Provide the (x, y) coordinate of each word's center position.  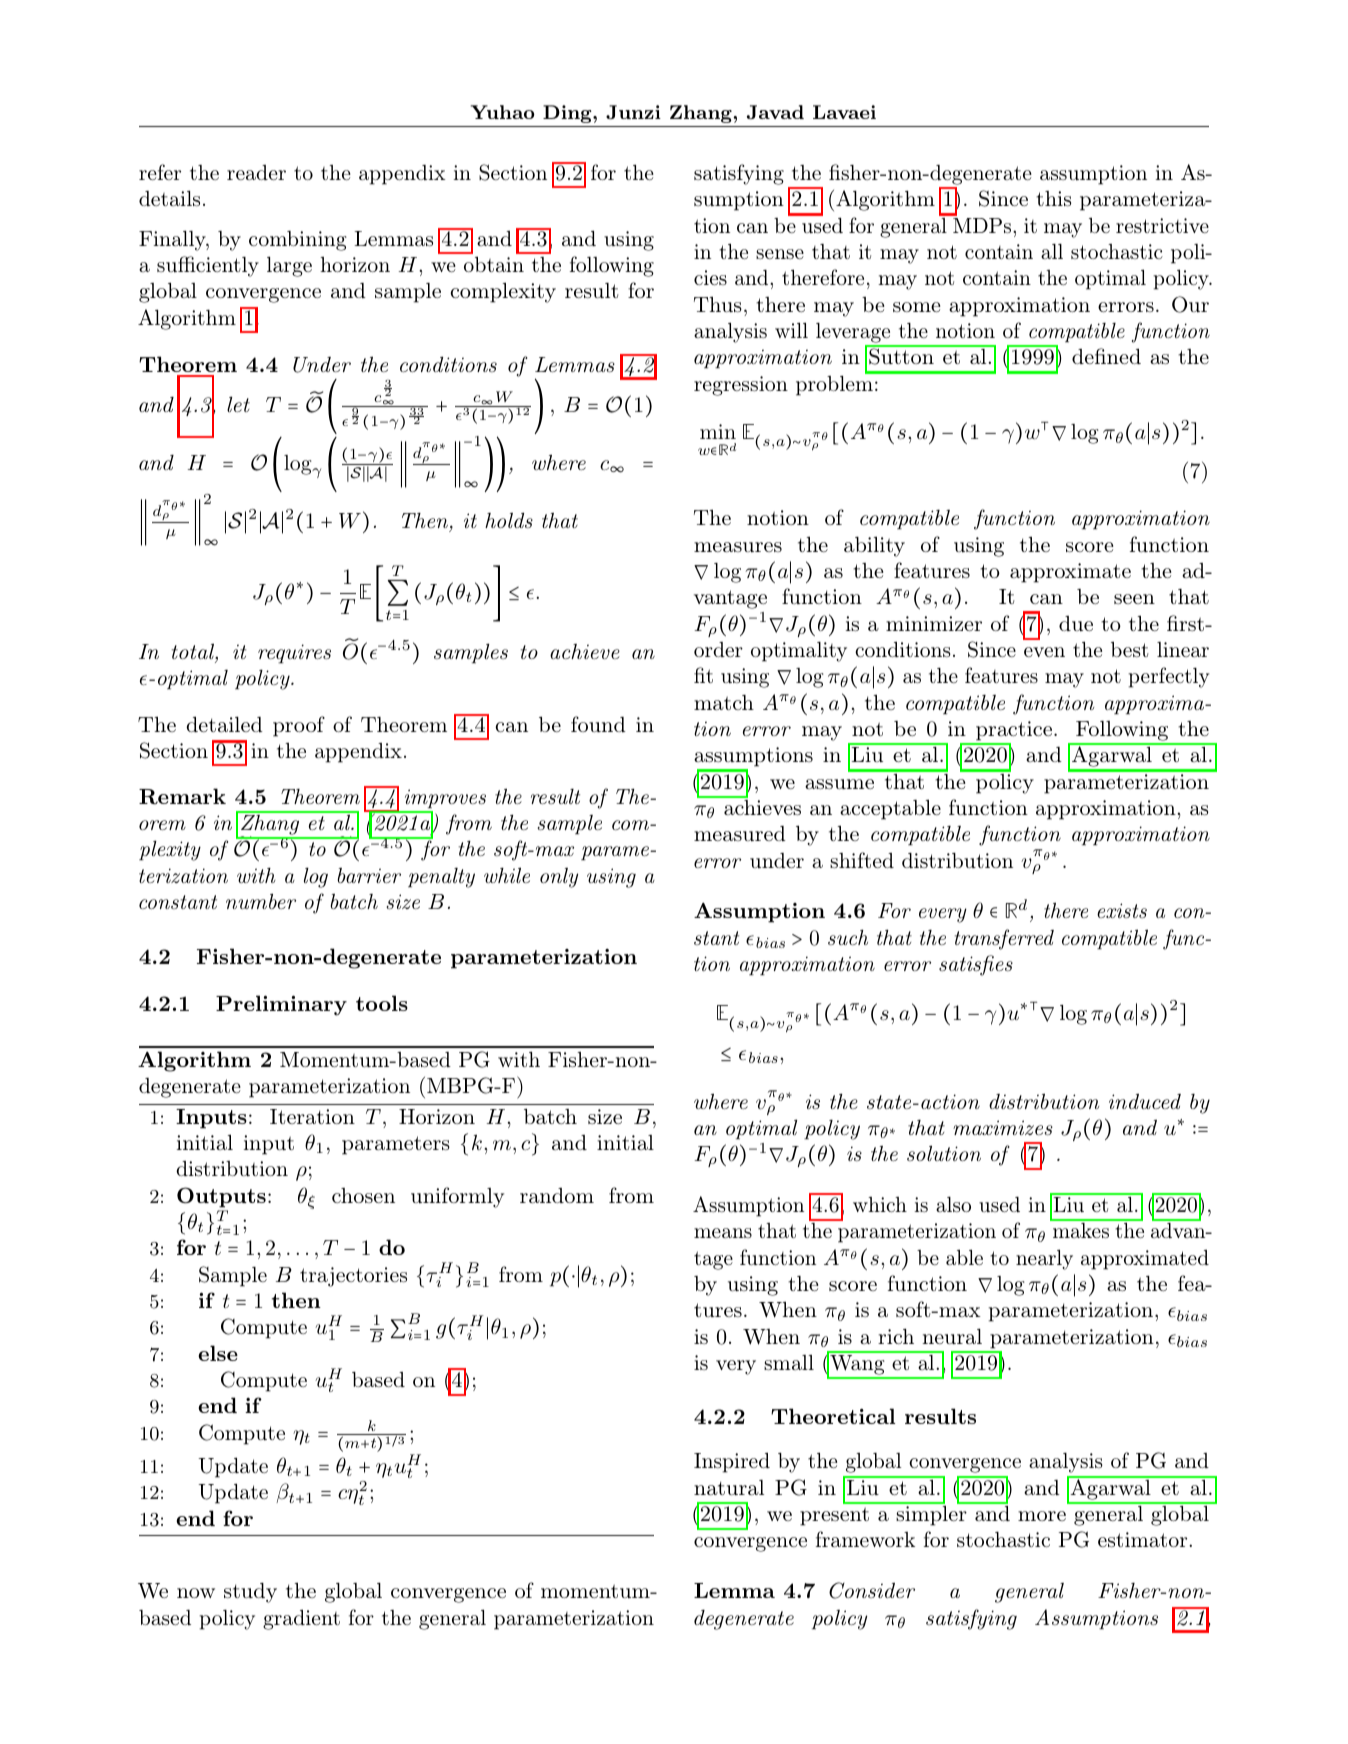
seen (1134, 599)
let (238, 404)
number (261, 901)
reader (256, 172)
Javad (775, 112)
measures (738, 547)
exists (1122, 910)
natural (729, 1487)
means (723, 1233)
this (1053, 198)
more (1042, 1516)
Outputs (221, 1197)
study (250, 1593)
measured (740, 833)
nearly (1044, 1259)
